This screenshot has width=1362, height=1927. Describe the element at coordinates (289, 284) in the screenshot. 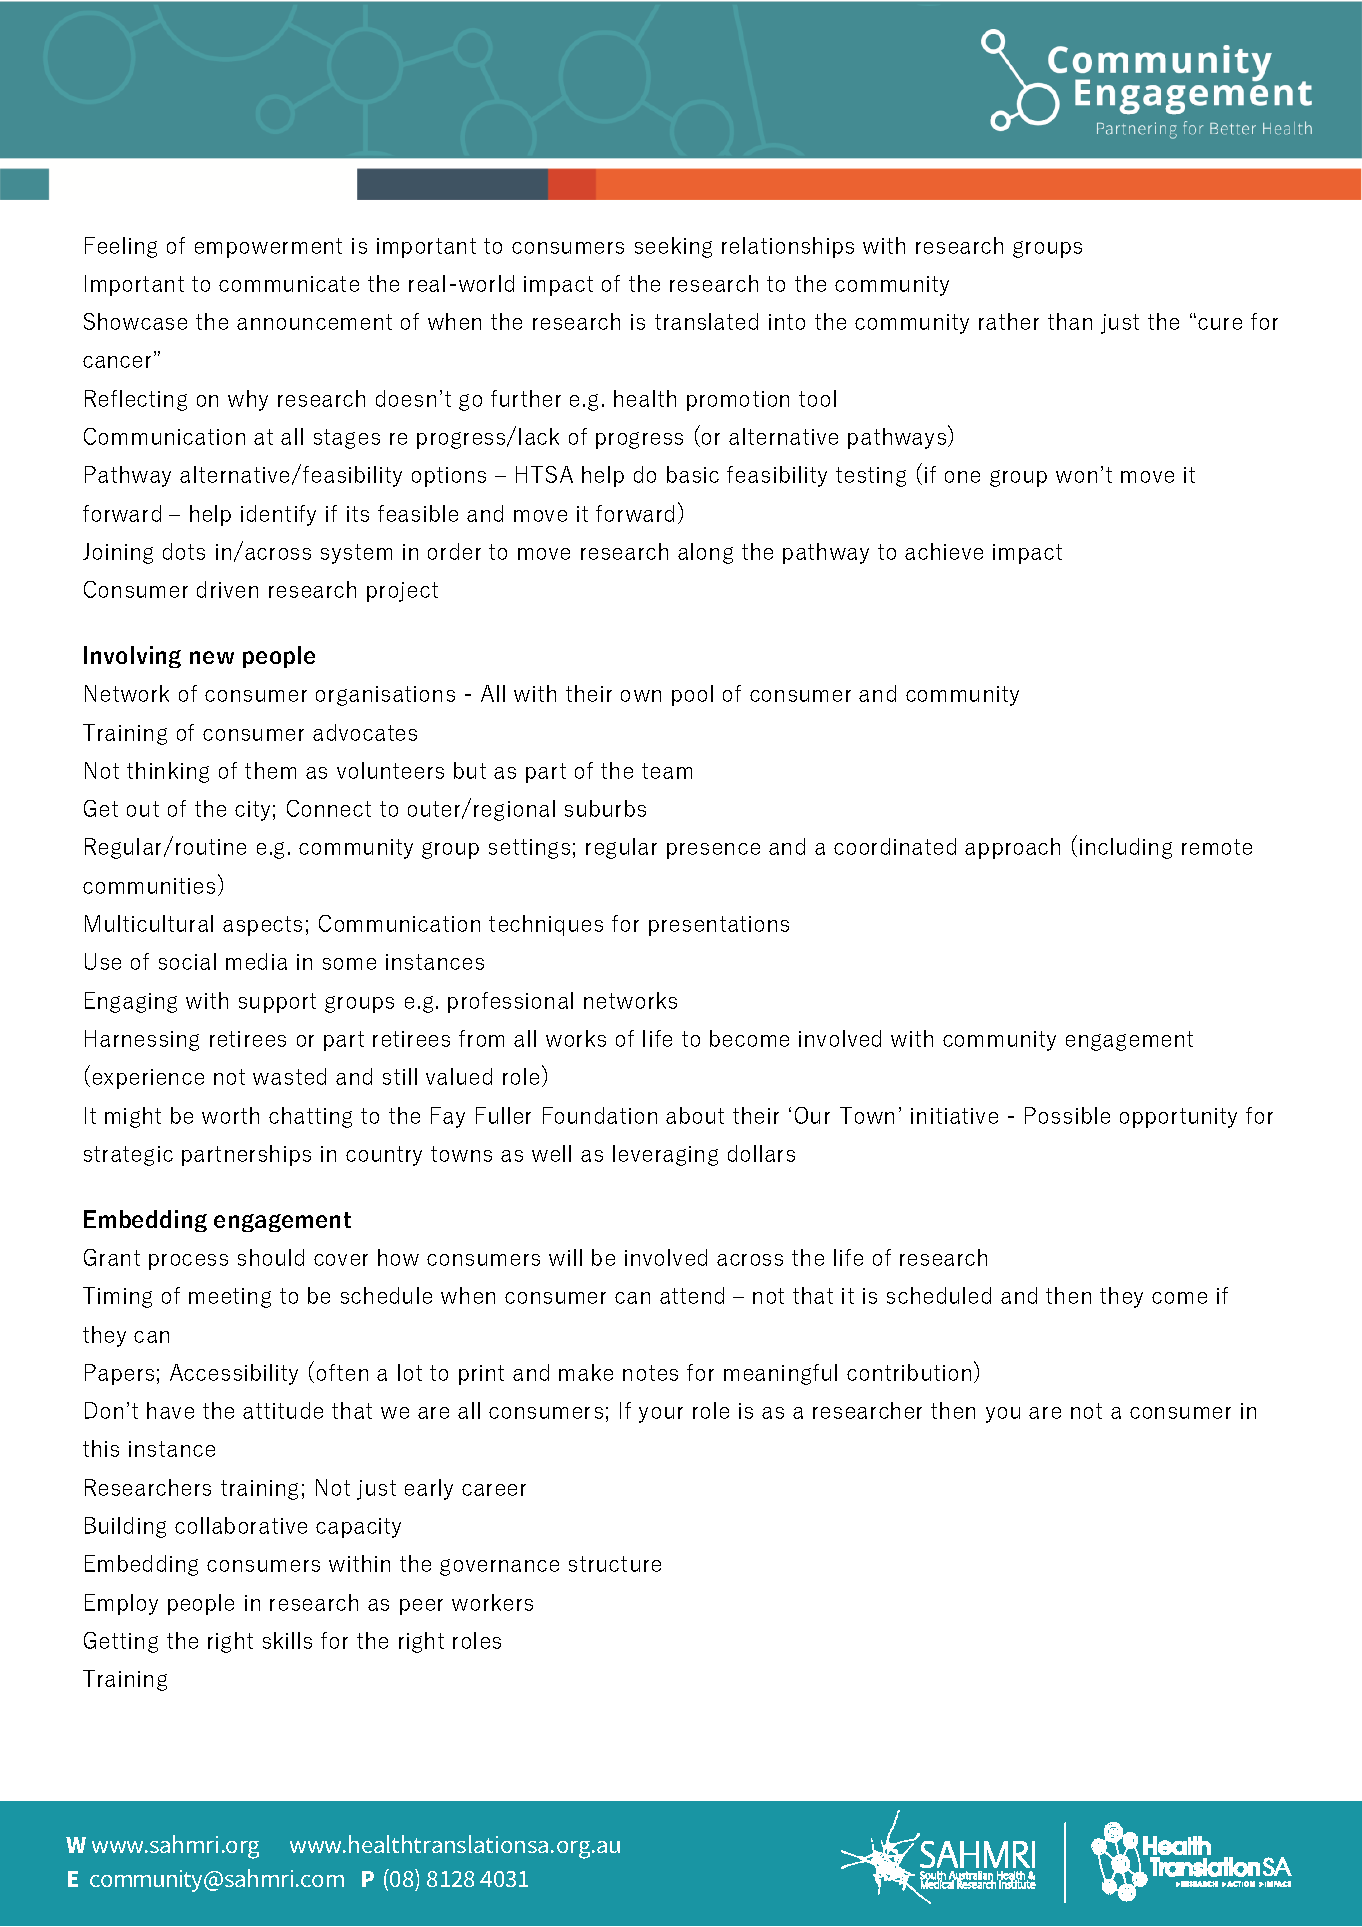

I see `communicate` at that location.
